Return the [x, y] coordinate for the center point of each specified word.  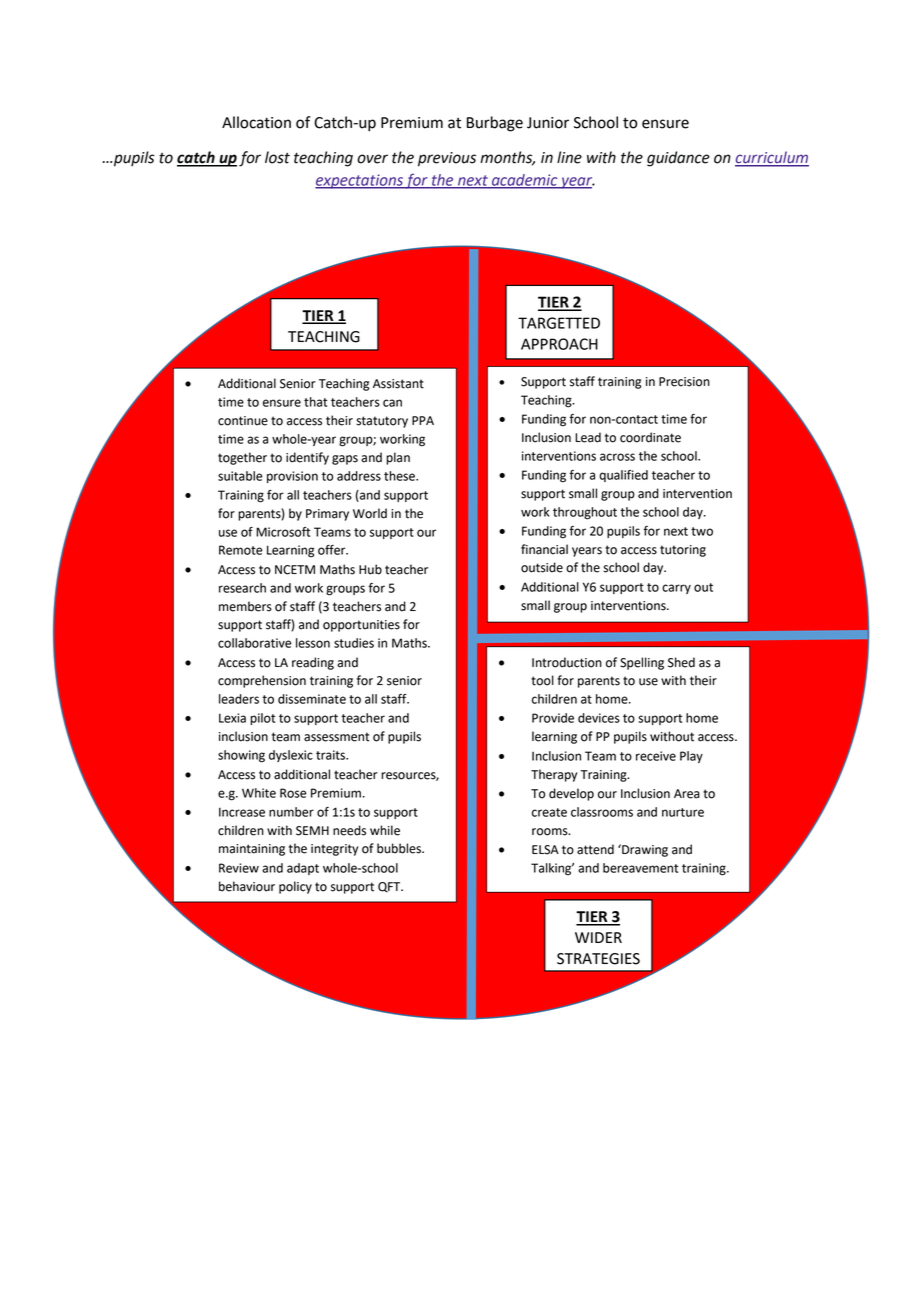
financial [544, 549]
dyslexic [291, 756]
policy [295, 887]
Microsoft [283, 532]
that [316, 402]
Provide [553, 718]
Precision [684, 382]
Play [691, 757]
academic [525, 181]
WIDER [598, 937]
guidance [678, 159]
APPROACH [559, 344]
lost [277, 157]
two [702, 531]
